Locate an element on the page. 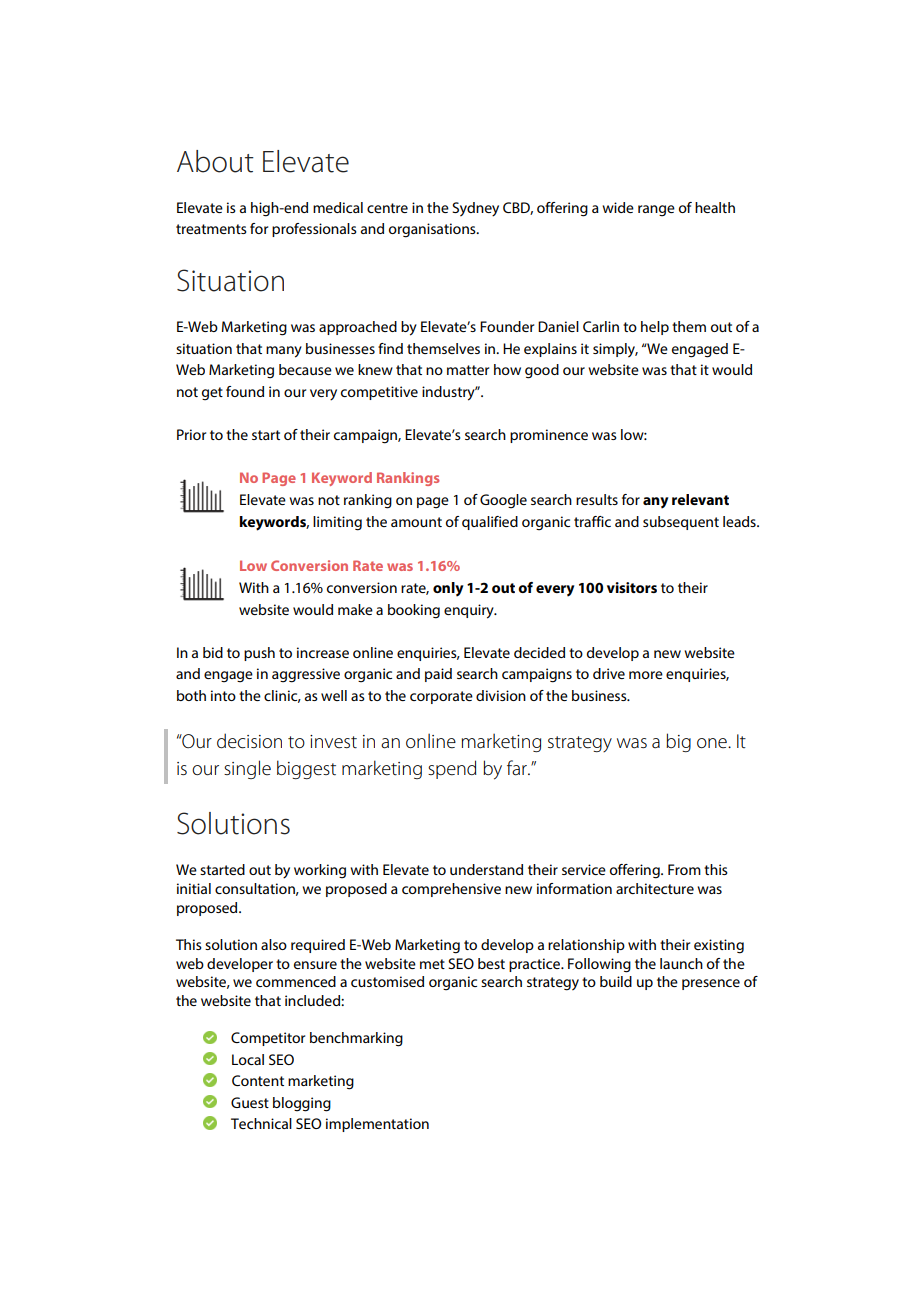 The height and width of the page is (1308, 924). range is located at coordinates (656, 211).
